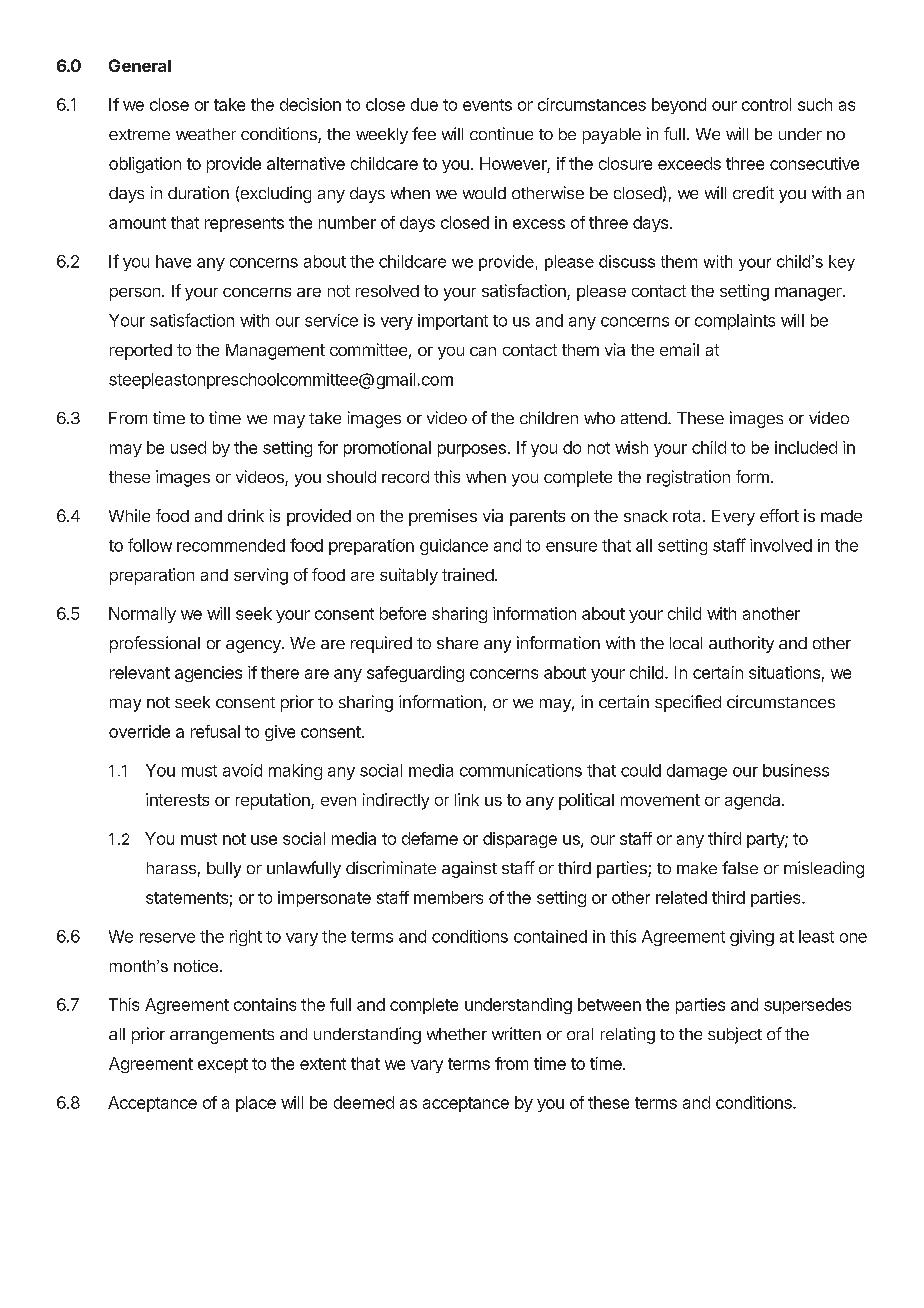  Describe the element at coordinates (472, 450) in the screenshot. I see `purposes` at that location.
